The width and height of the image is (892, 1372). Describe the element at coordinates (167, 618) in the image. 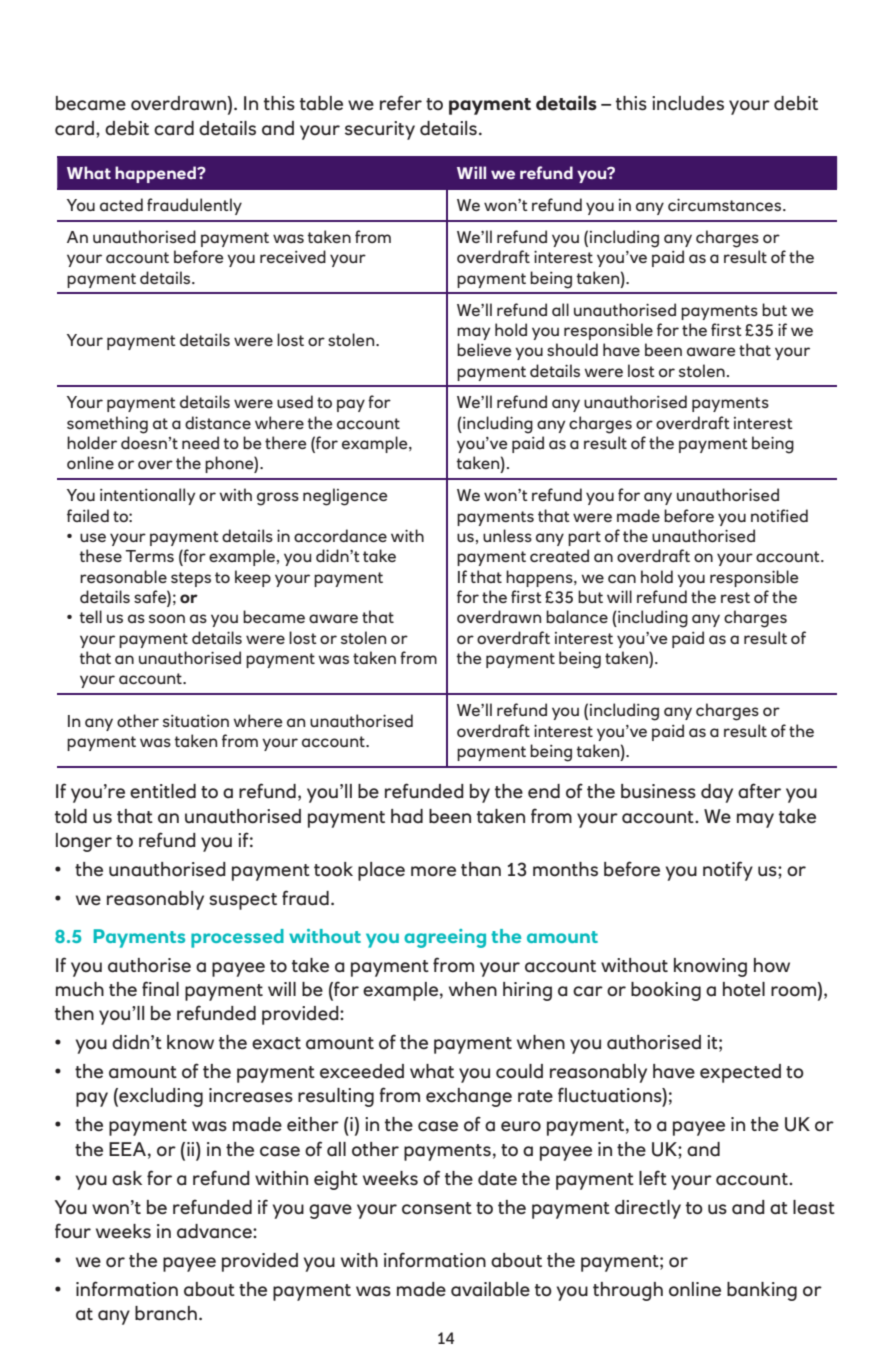

I see `soon` at that location.
